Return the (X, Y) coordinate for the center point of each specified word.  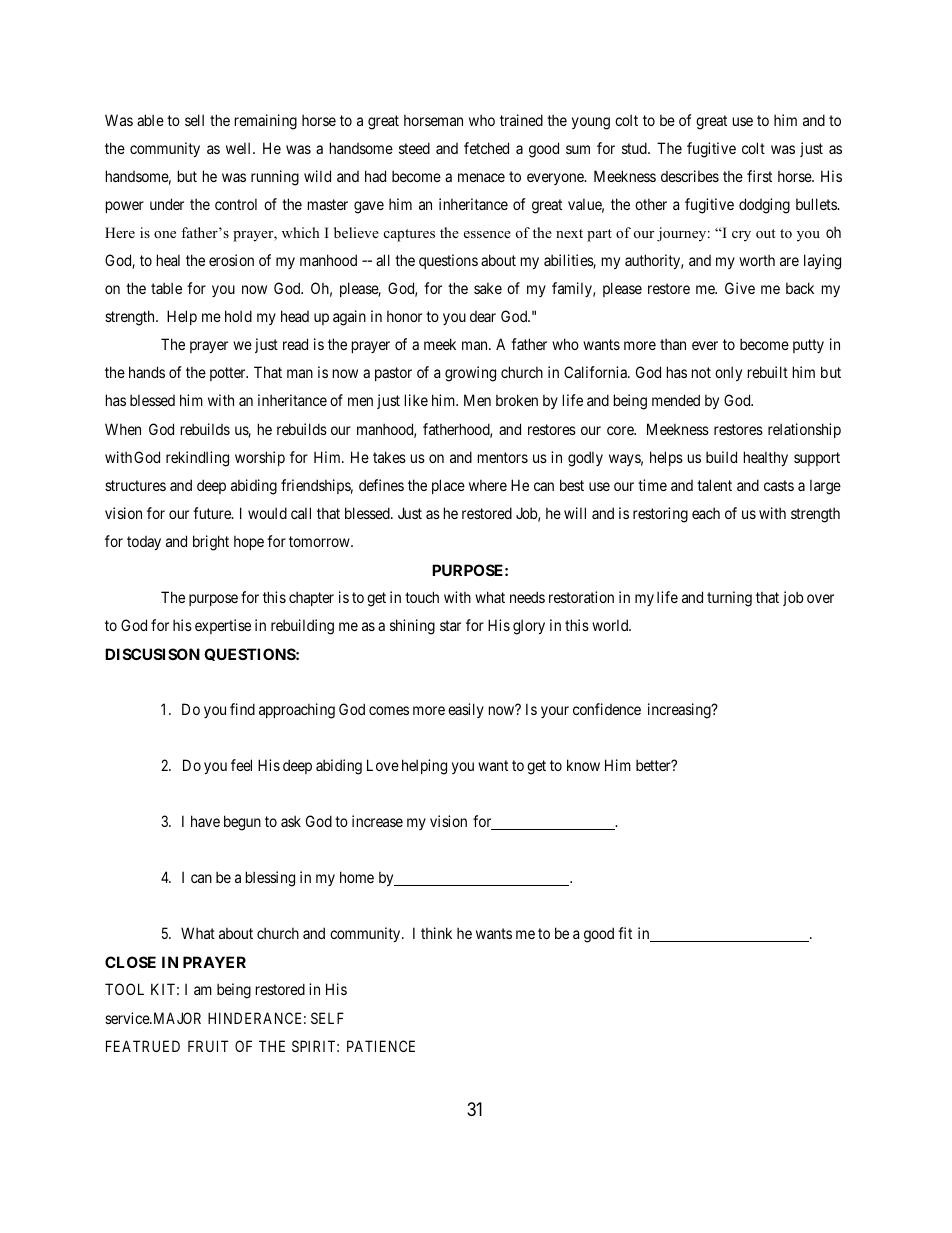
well (240, 148)
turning (729, 599)
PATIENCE (381, 1046)
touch (422, 597)
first (759, 176)
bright (211, 543)
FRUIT (208, 1046)
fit (625, 933)
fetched (486, 148)
